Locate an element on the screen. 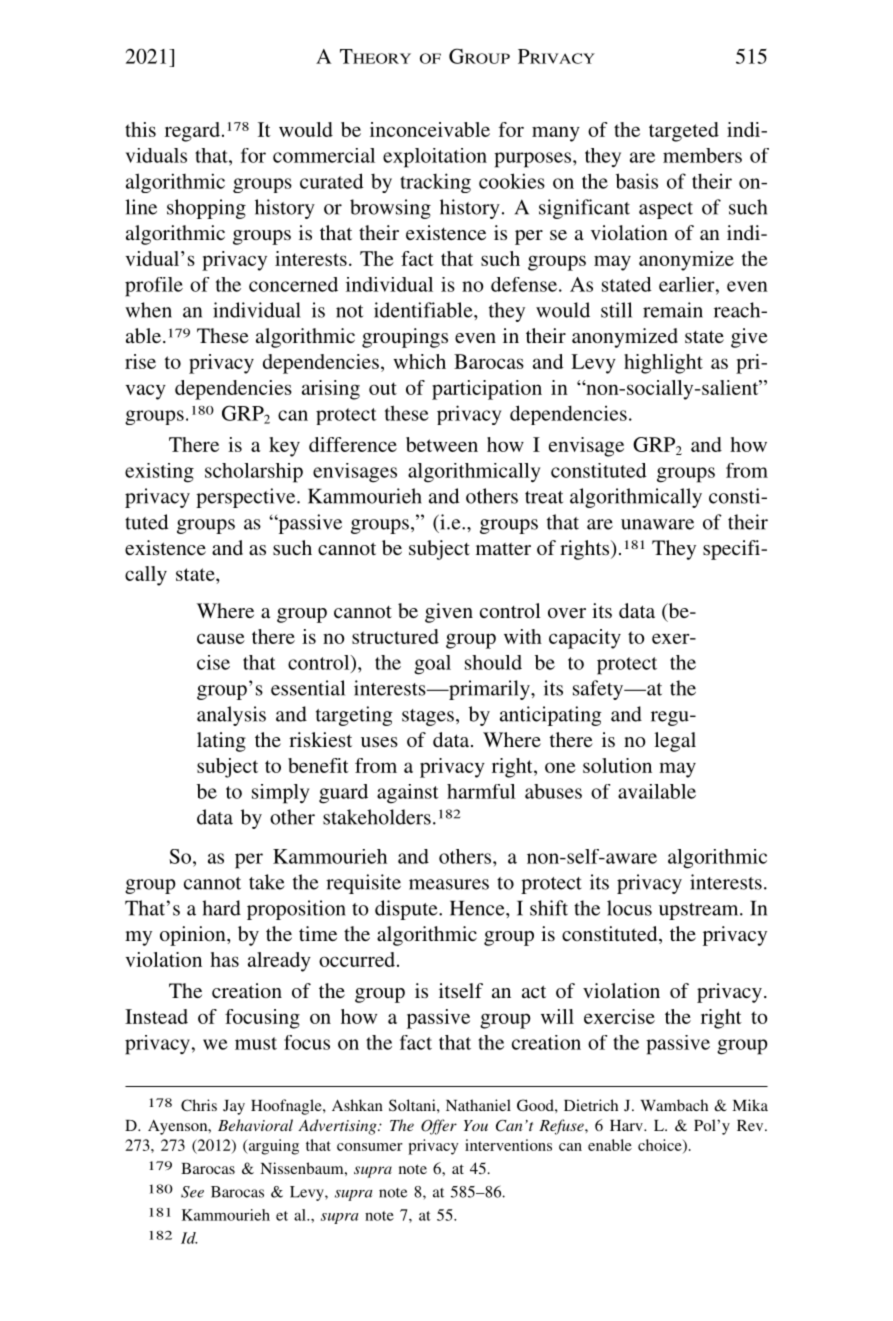 The image size is (893, 1321). members is located at coordinates (702, 155).
